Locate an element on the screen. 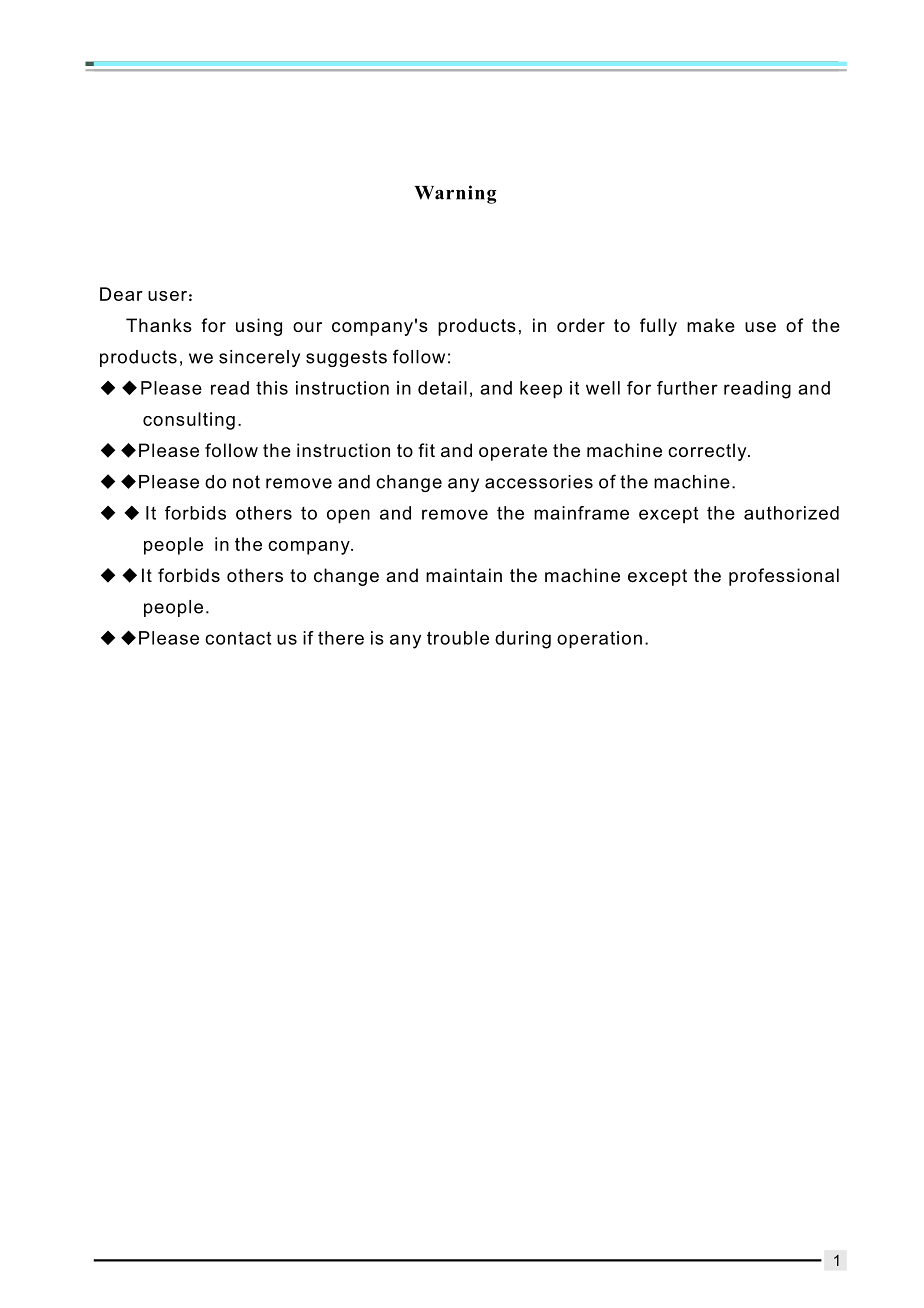 The width and height of the screenshot is (924, 1308). contact is located at coordinates (238, 638).
